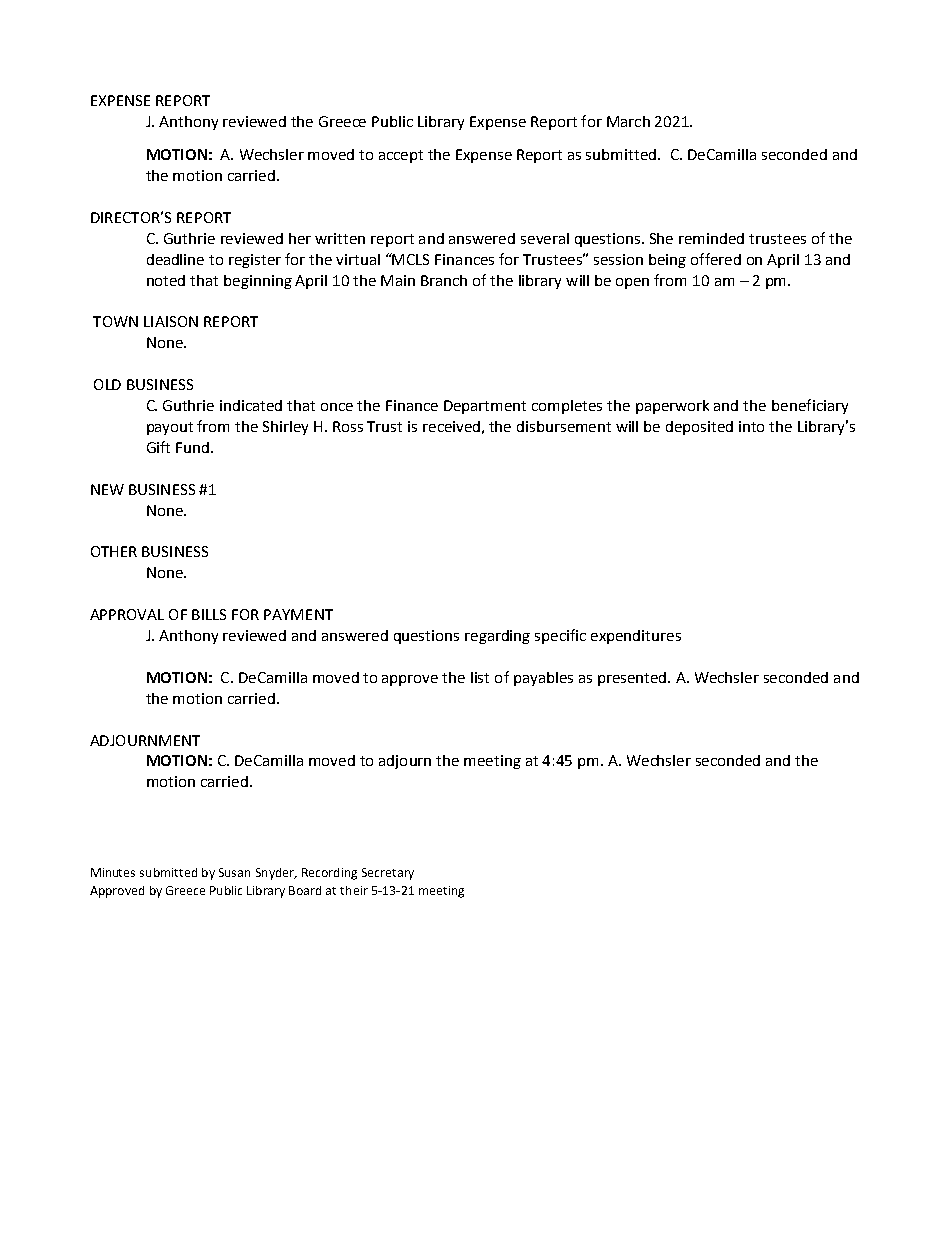 This screenshot has width=952, height=1233. I want to click on Susan, so click(234, 872).
